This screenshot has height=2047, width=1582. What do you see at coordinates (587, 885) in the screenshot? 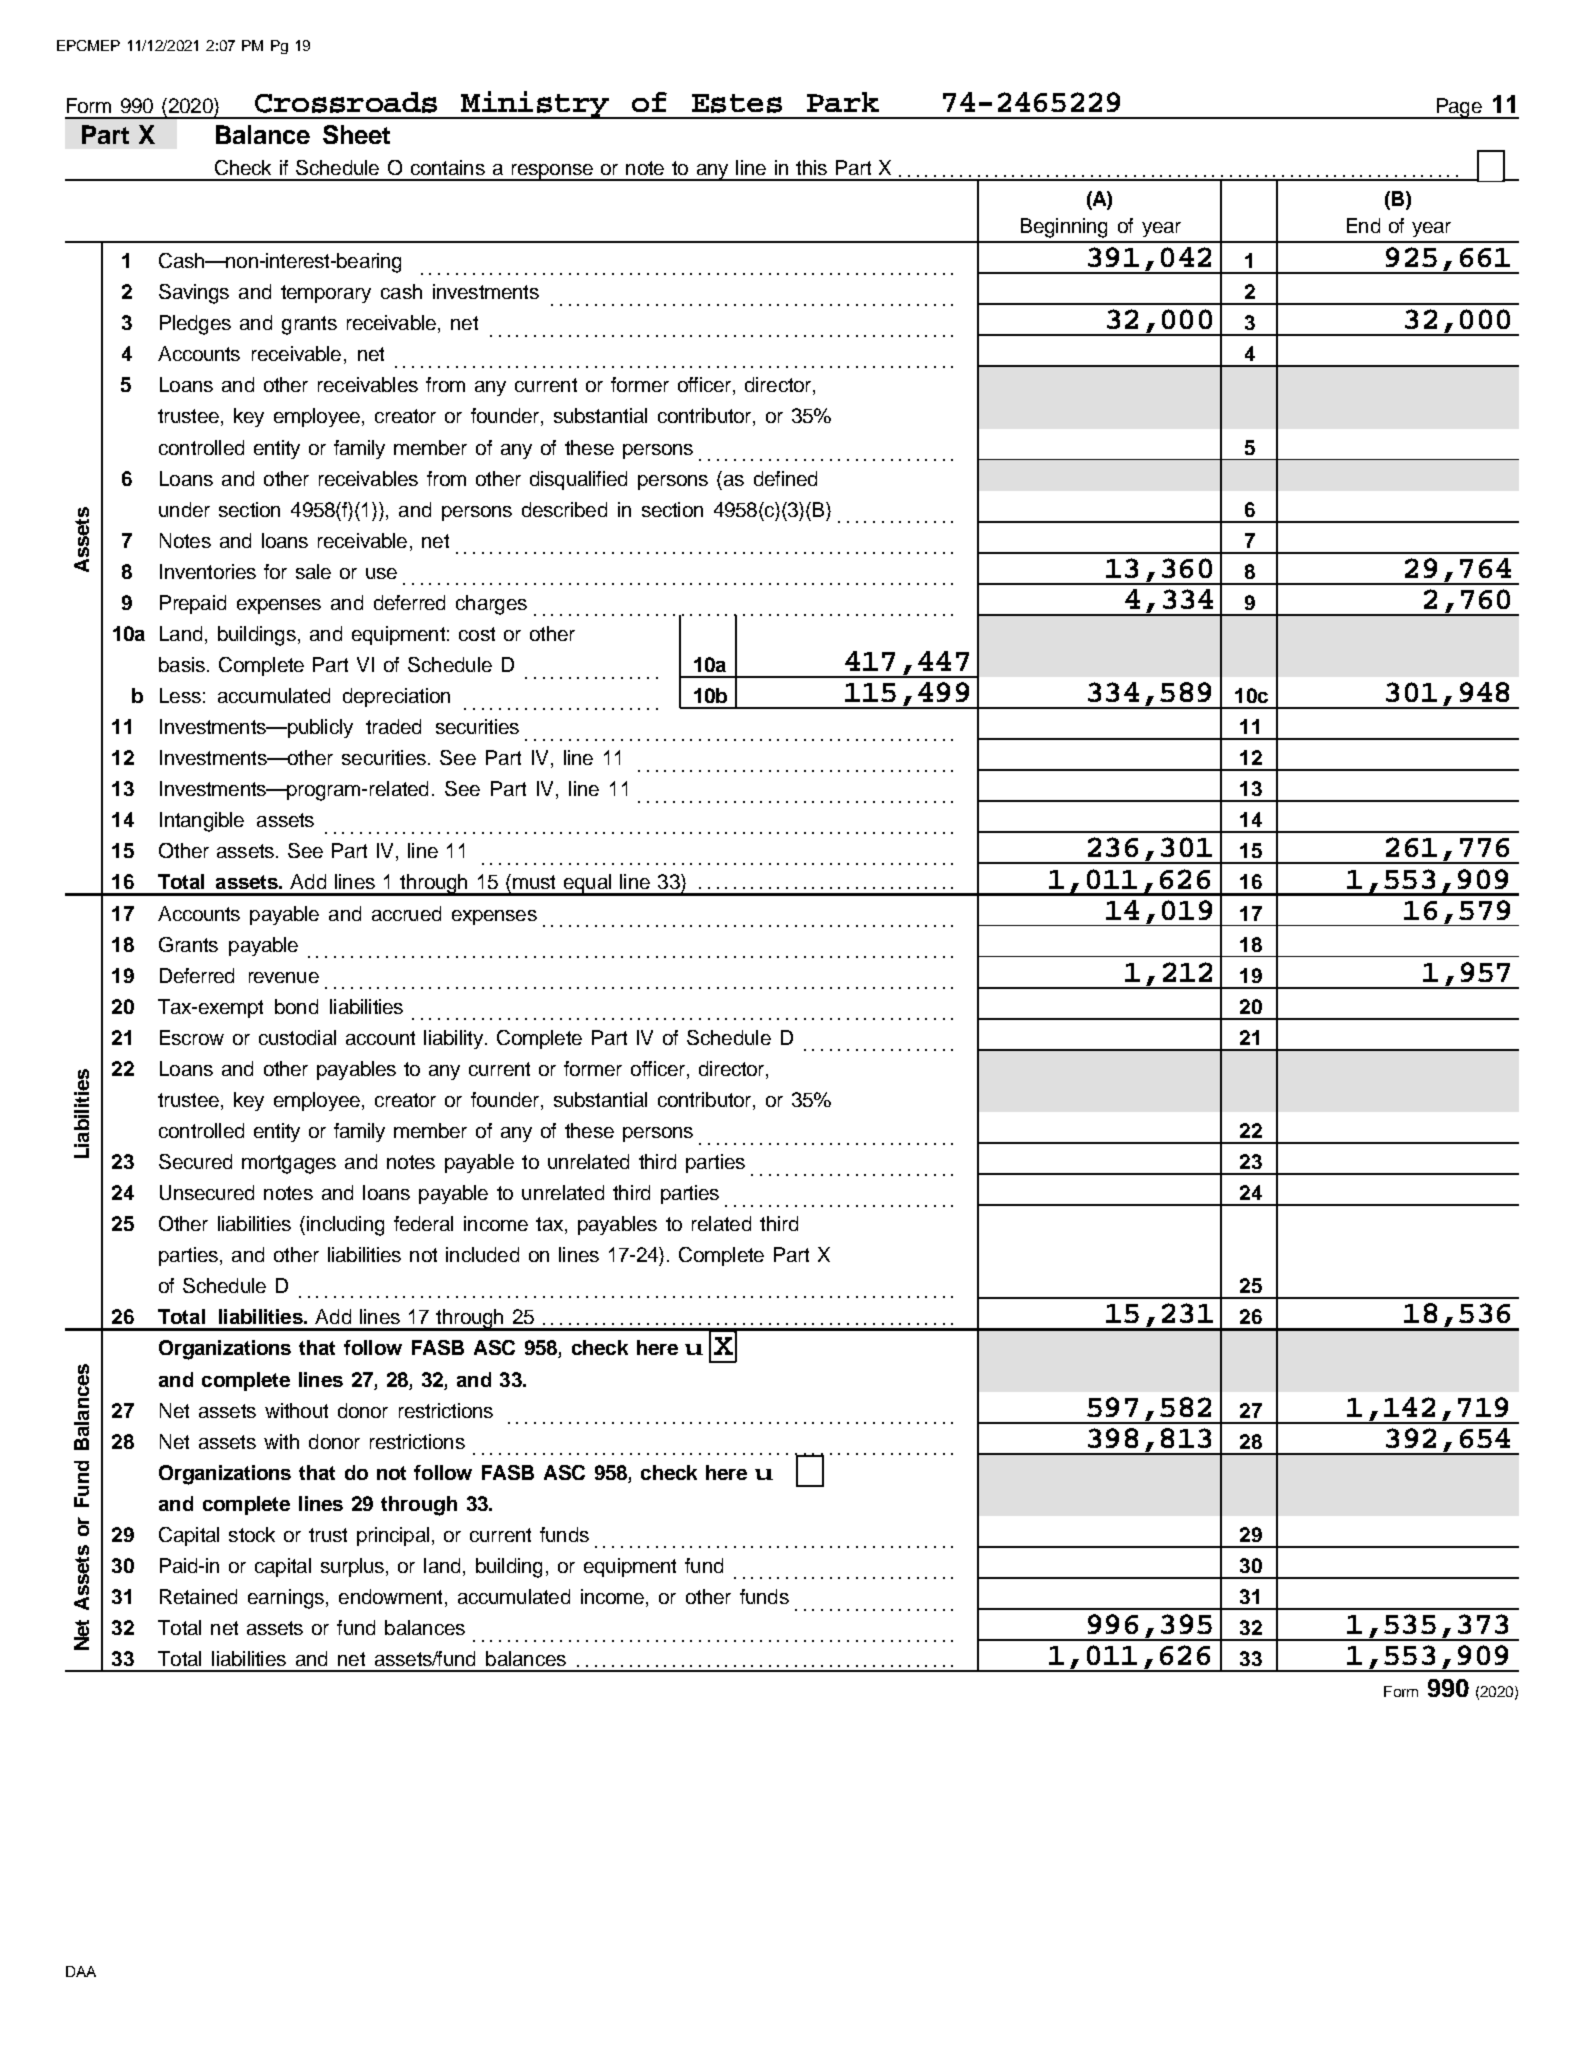
I see `equal` at bounding box center [587, 885].
